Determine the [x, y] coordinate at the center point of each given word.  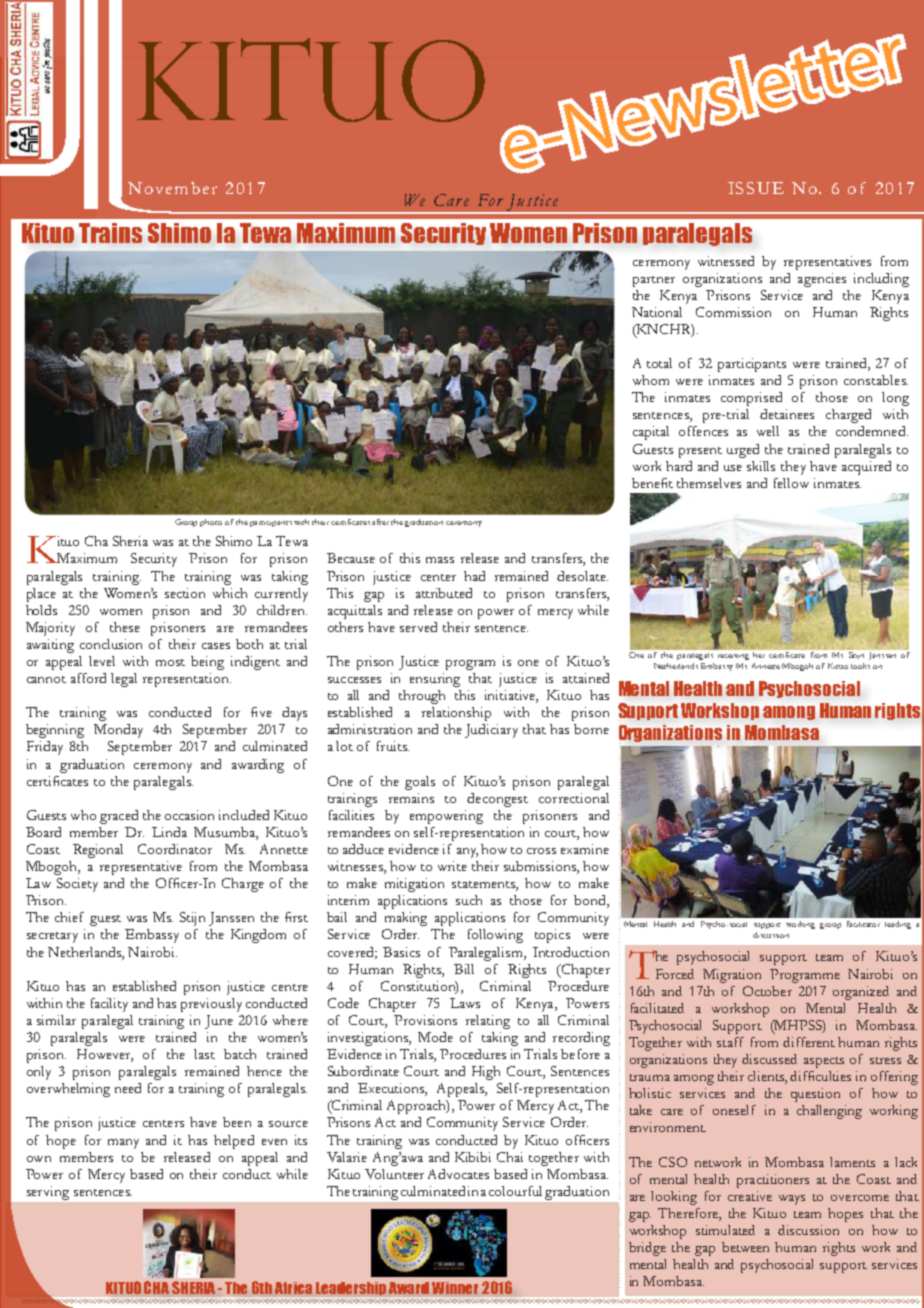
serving [48, 1193]
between [745, 1247]
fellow [791, 483]
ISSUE [756, 188]
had [474, 576]
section [185, 593]
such [469, 900]
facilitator [863, 924]
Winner [455, 1288]
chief [69, 917]
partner [654, 281]
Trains [110, 233]
